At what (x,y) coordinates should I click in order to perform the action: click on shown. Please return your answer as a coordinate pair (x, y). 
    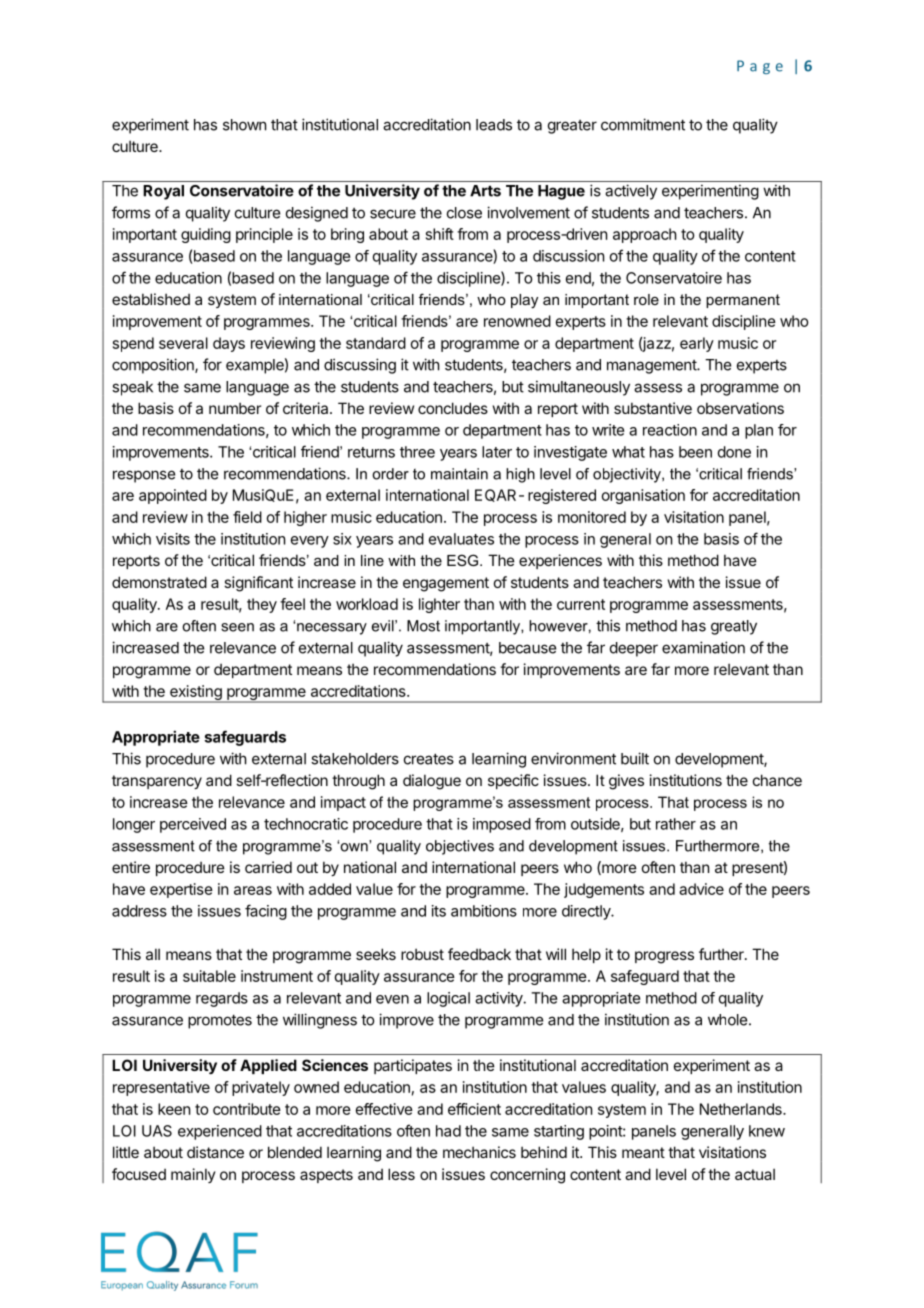
    Looking at the image, I should click on (244, 125).
